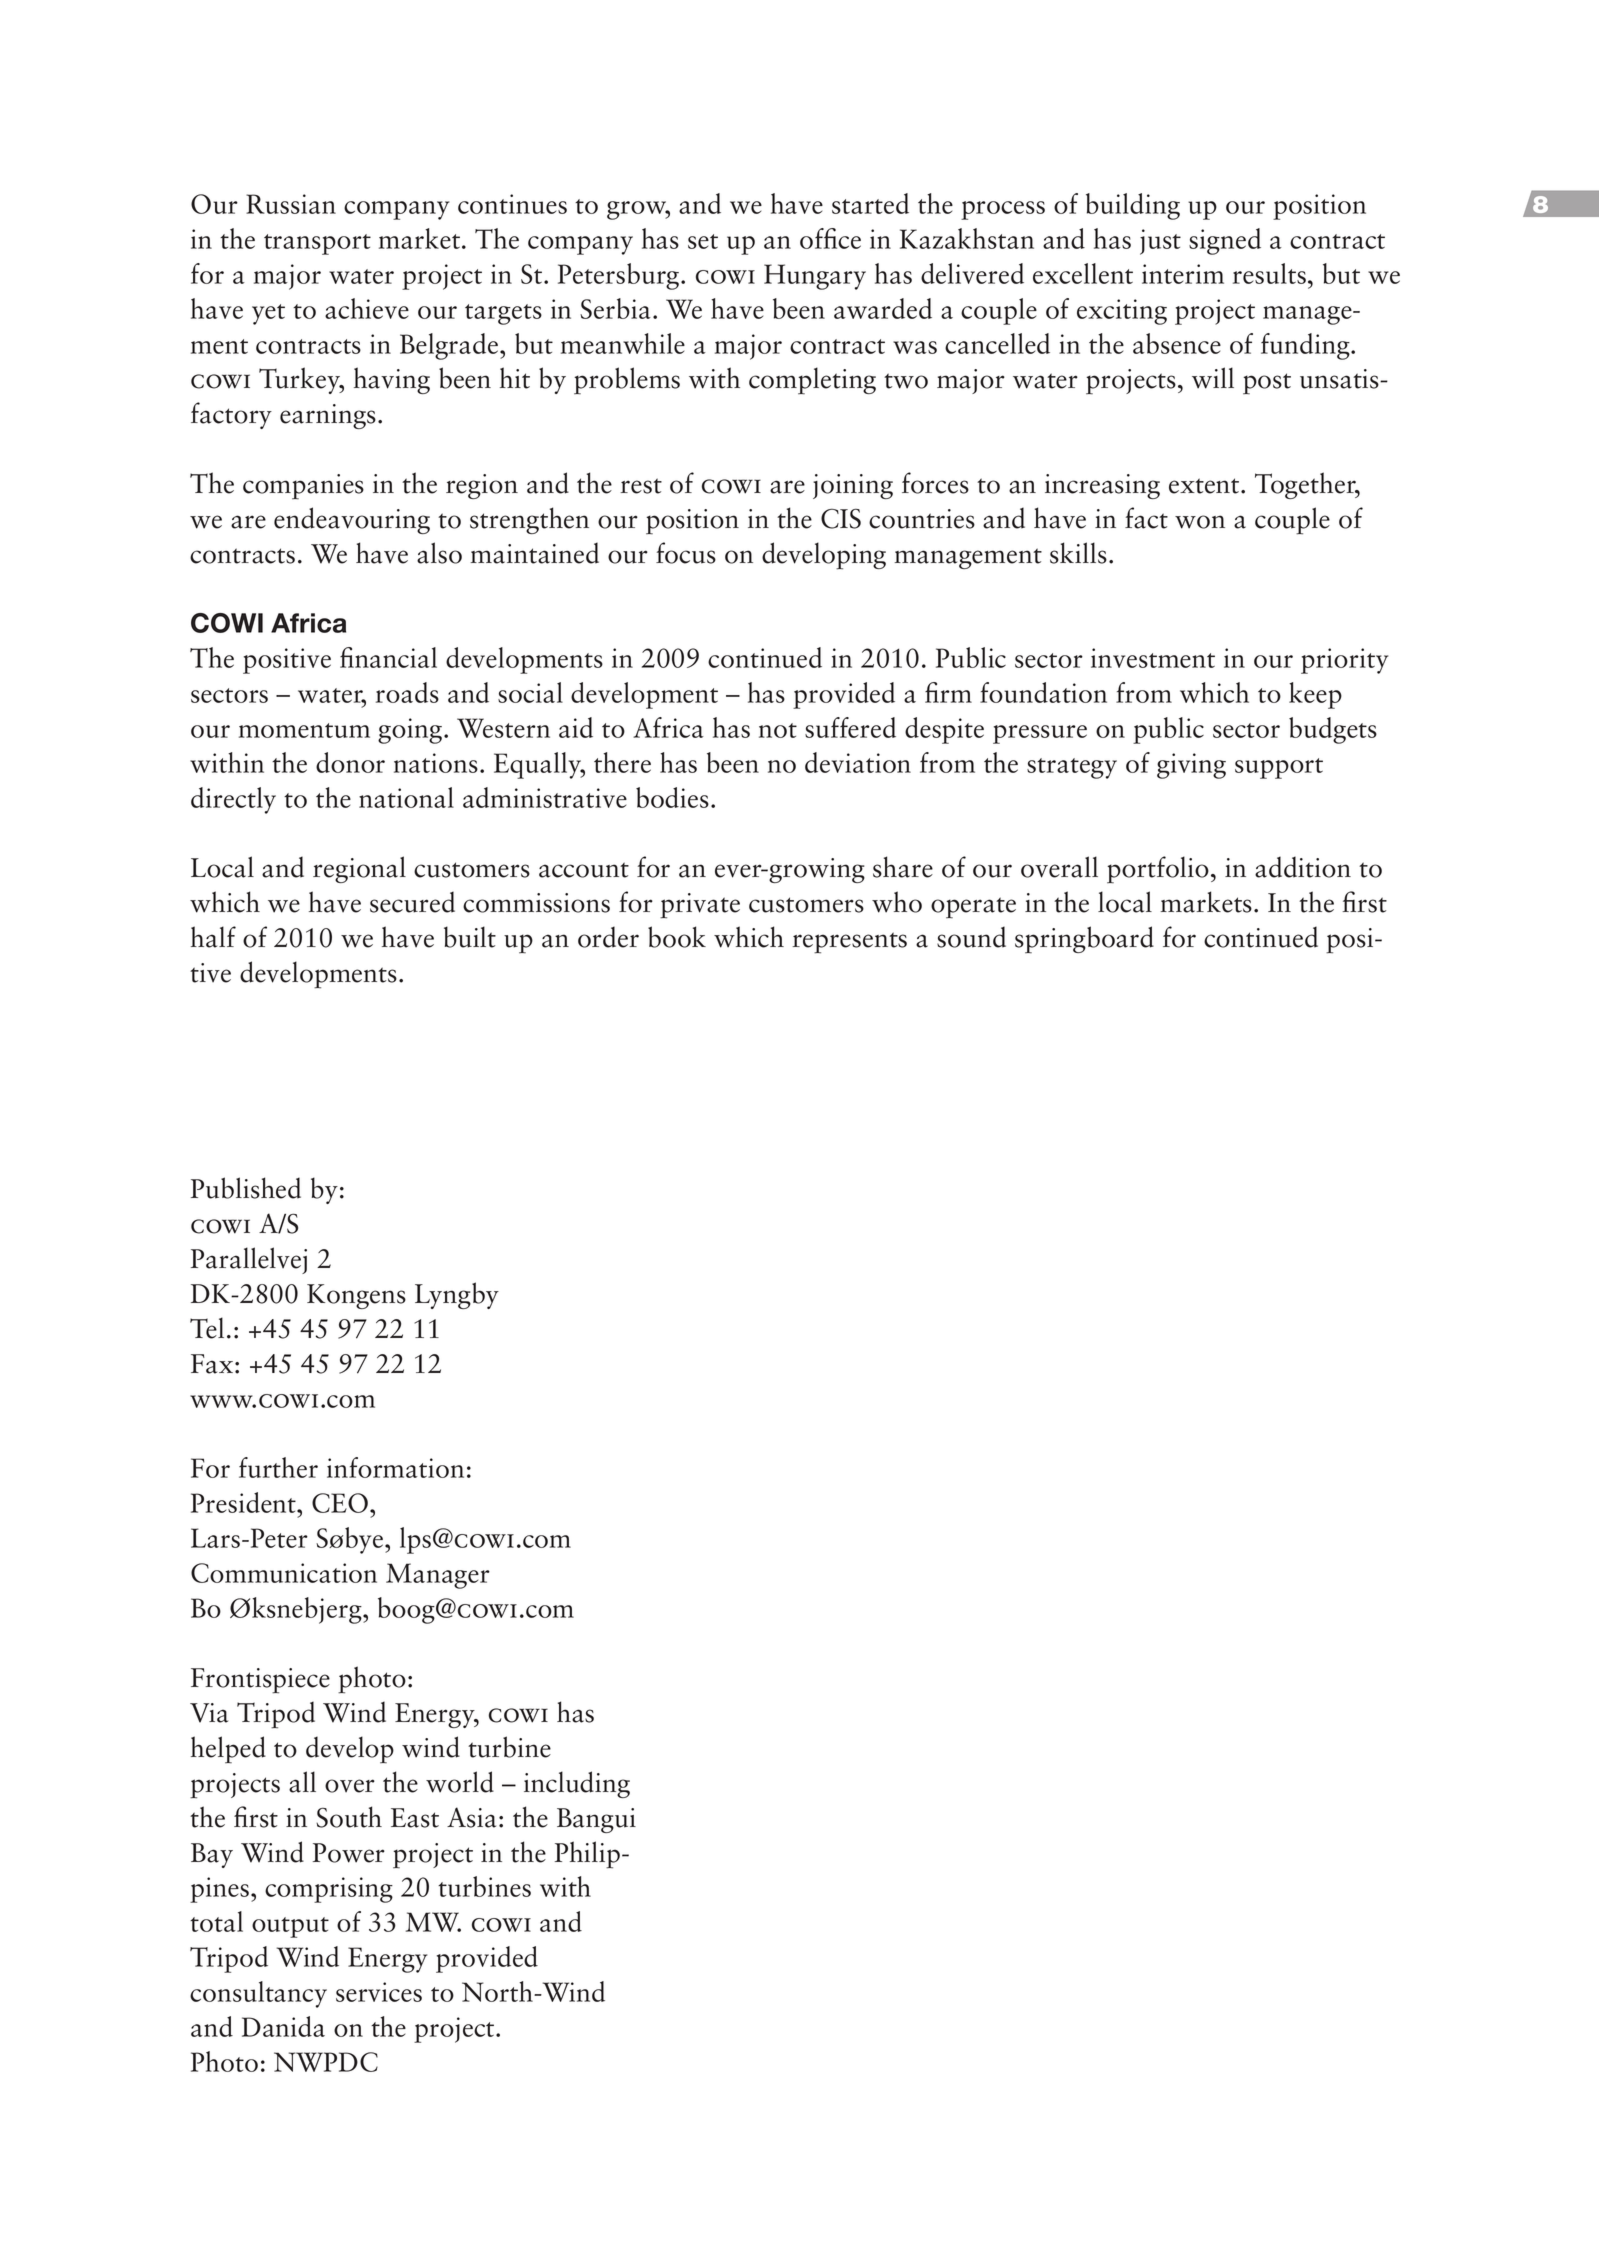 This screenshot has height=2262, width=1599. What do you see at coordinates (815, 277) in the screenshot?
I see `Hungary` at bounding box center [815, 277].
